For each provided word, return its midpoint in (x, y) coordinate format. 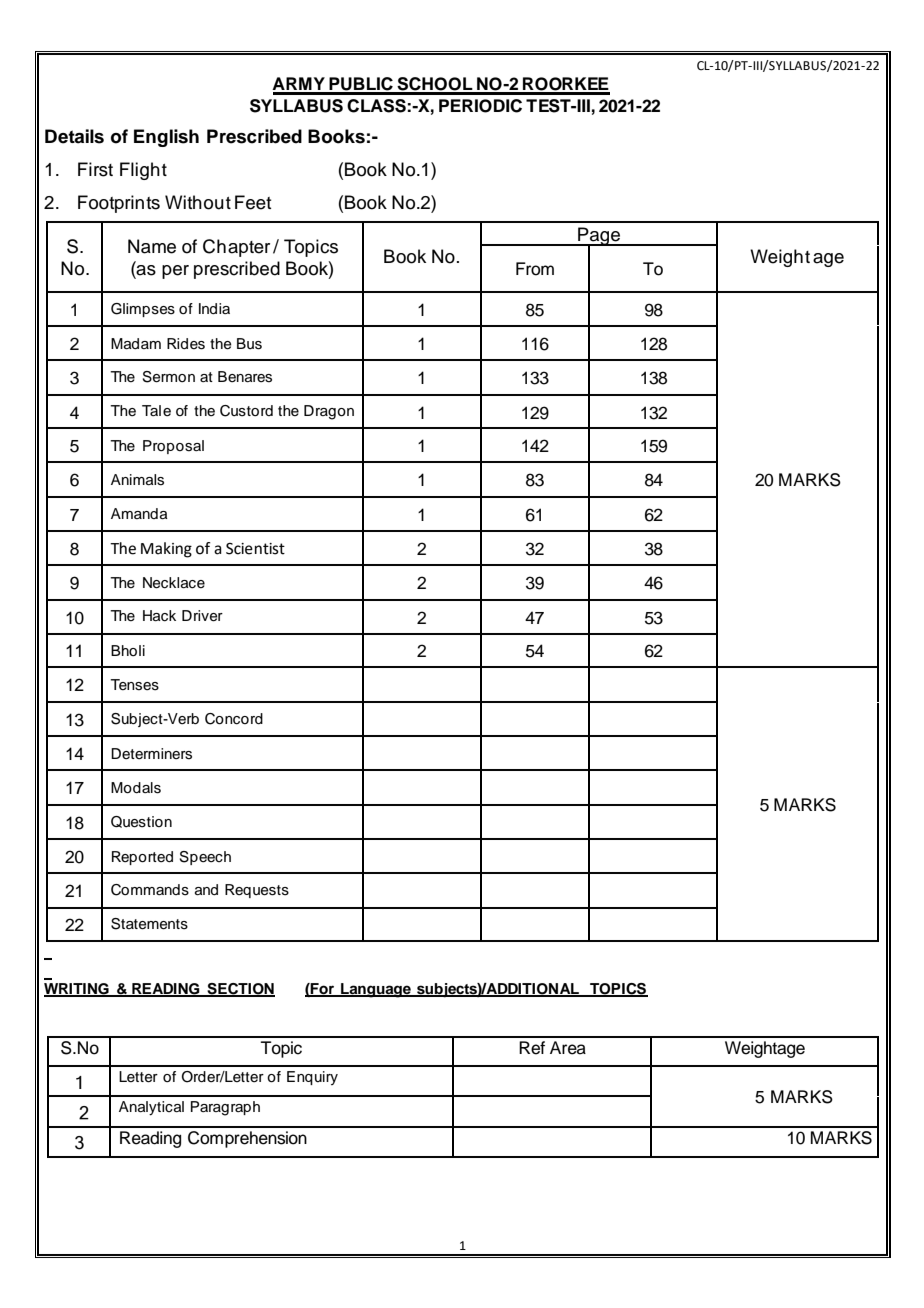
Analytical (151, 1108)
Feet (253, 202)
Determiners (151, 754)
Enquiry (312, 1078)
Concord (234, 719)
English (166, 138)
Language (376, 990)
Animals (137, 480)
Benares (245, 377)
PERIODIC (480, 106)
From (535, 269)
